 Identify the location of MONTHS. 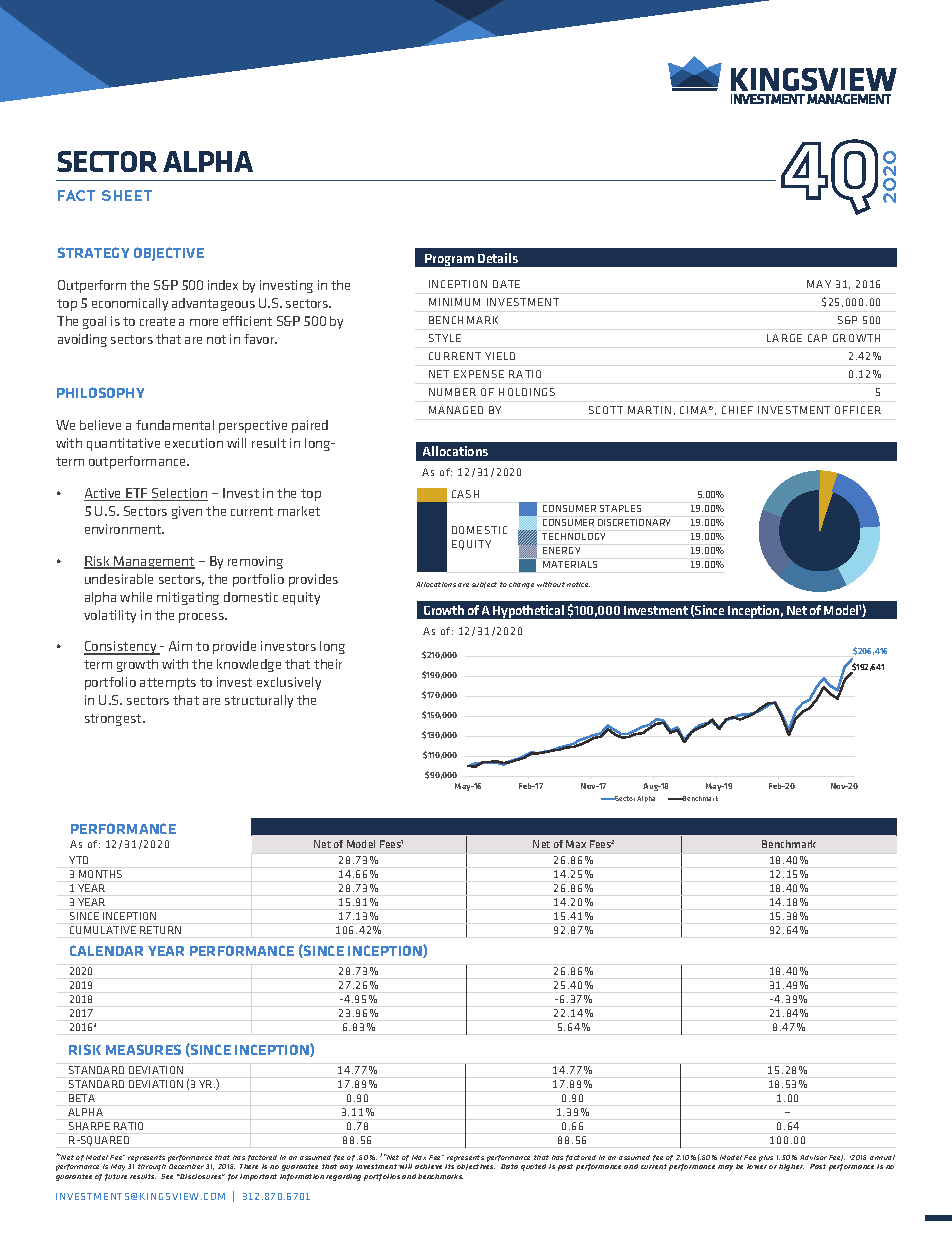
(100, 874).
